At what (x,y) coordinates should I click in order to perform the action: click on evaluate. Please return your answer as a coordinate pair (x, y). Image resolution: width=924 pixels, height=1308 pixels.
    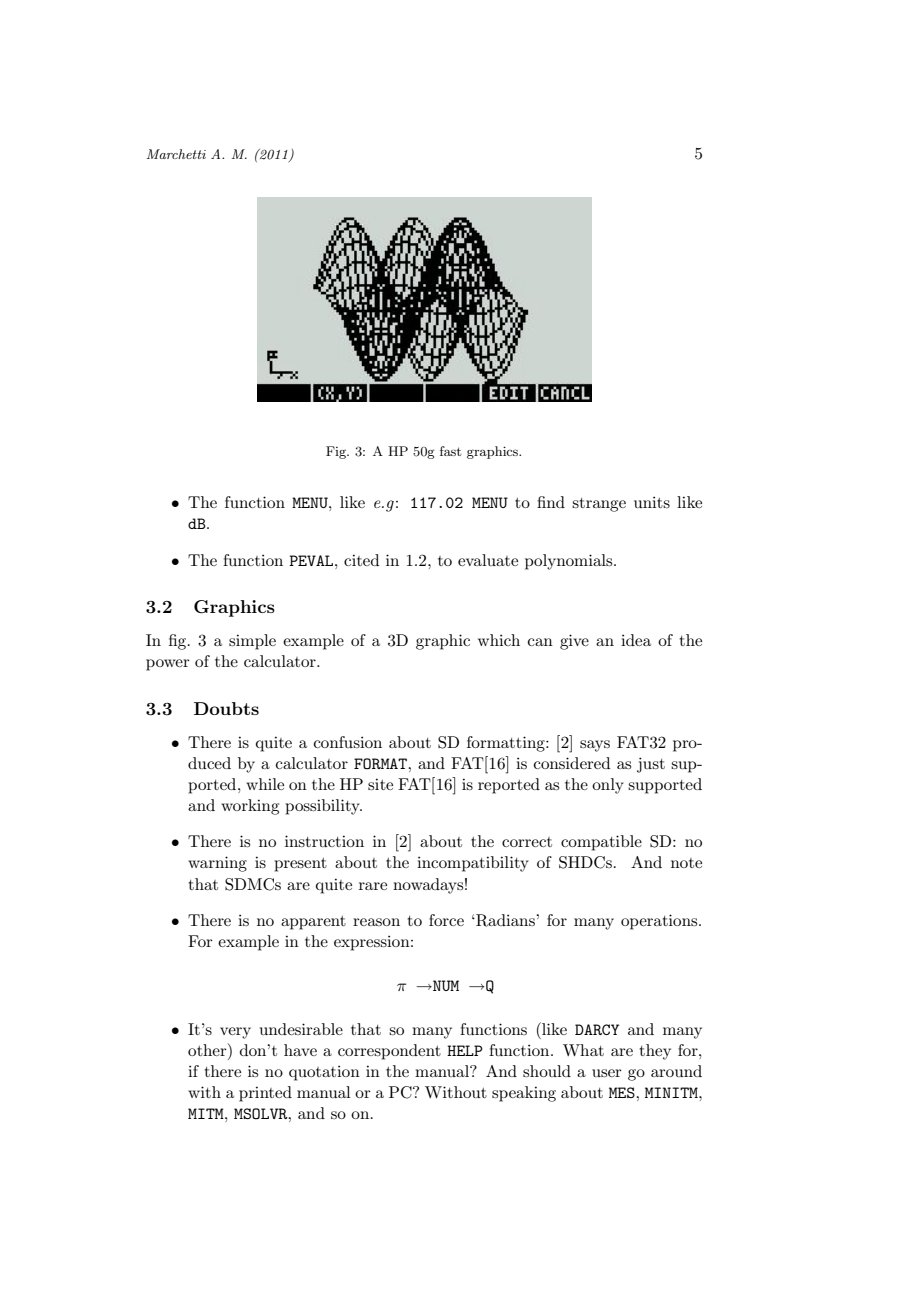
    Looking at the image, I should click on (488, 560).
